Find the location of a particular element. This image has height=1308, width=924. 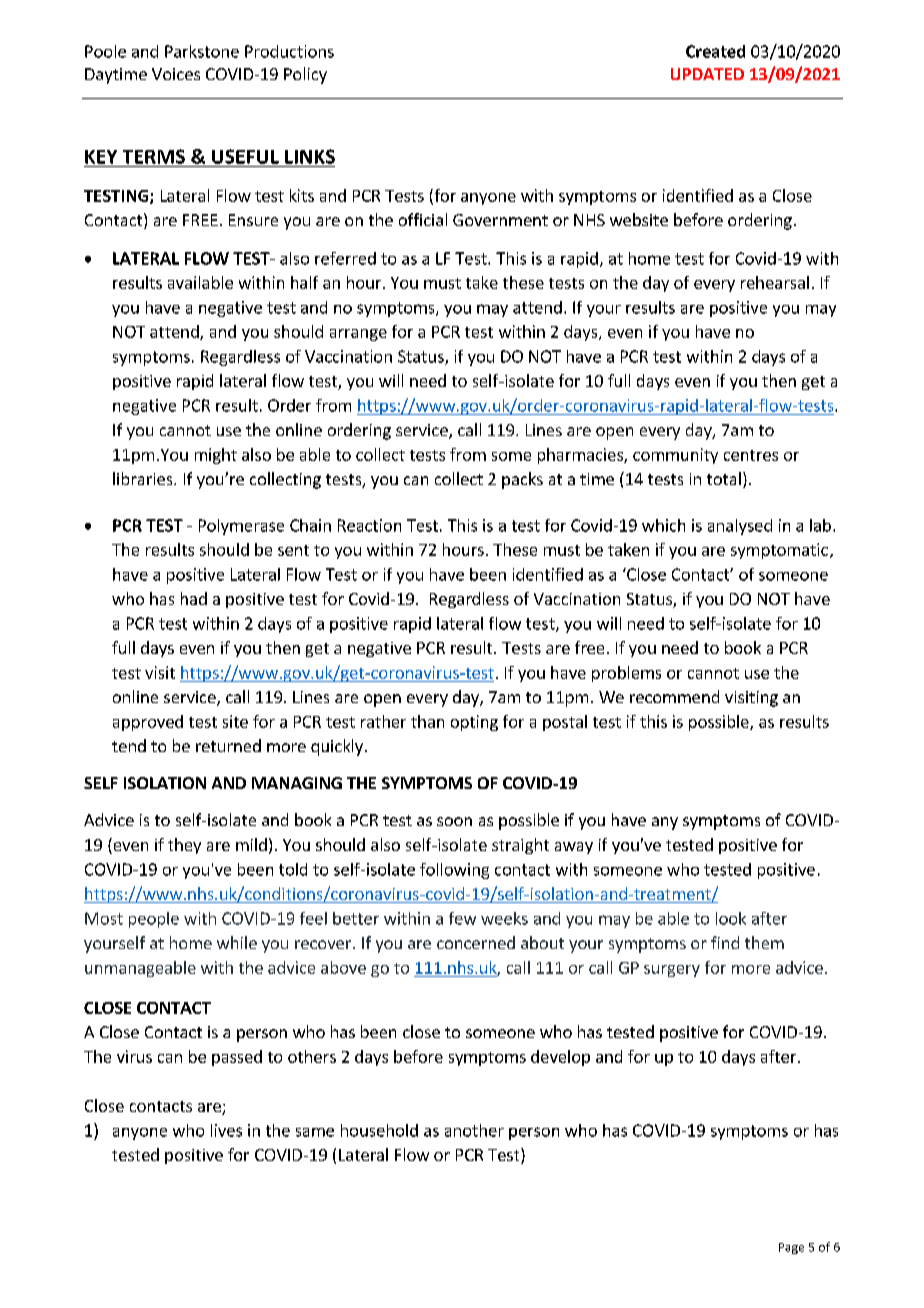

they is located at coordinates (184, 846).
